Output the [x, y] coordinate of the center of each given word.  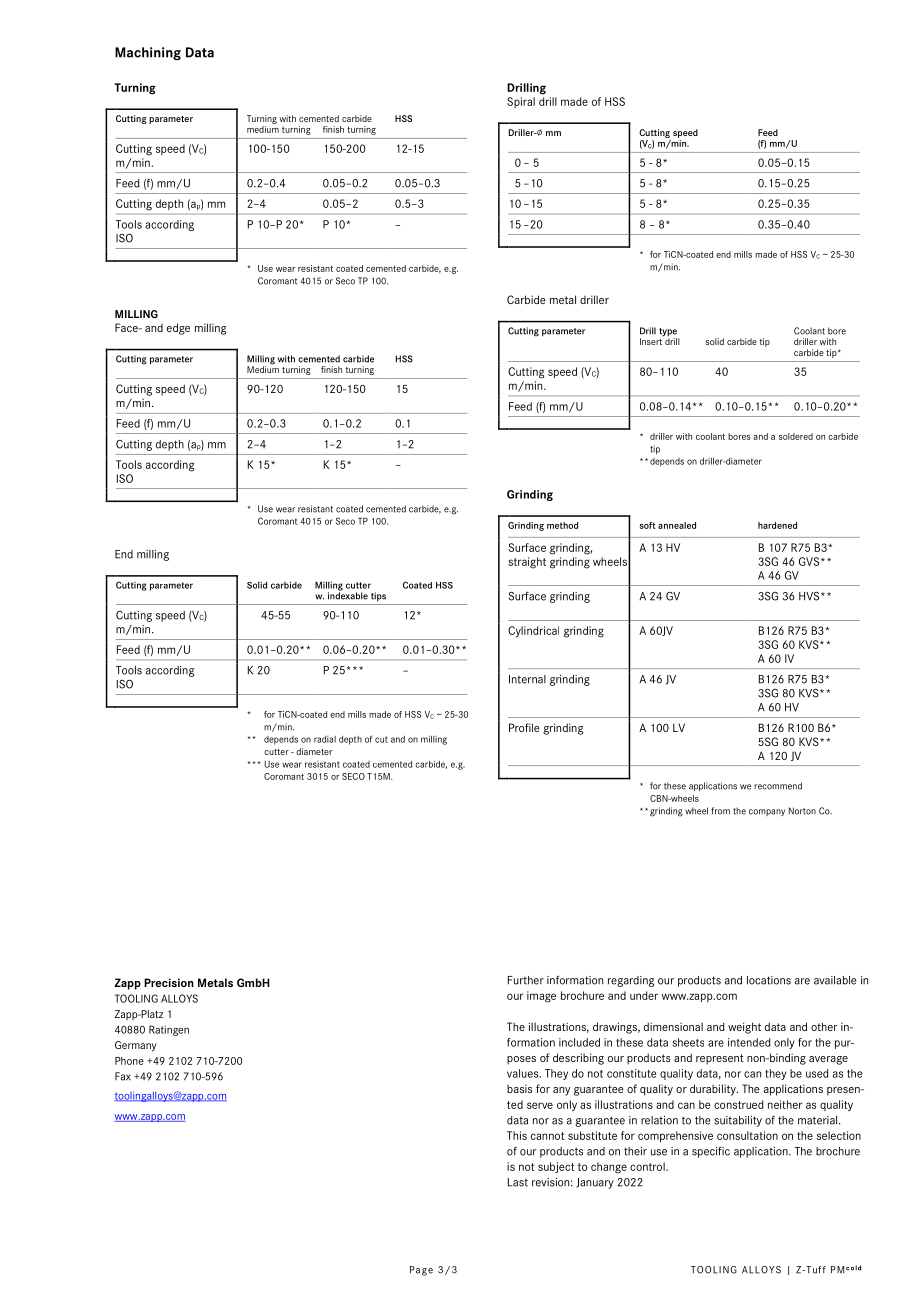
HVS [810, 596]
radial [325, 739]
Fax [123, 1076]
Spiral [521, 102]
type [669, 333]
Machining [148, 53]
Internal [527, 679]
